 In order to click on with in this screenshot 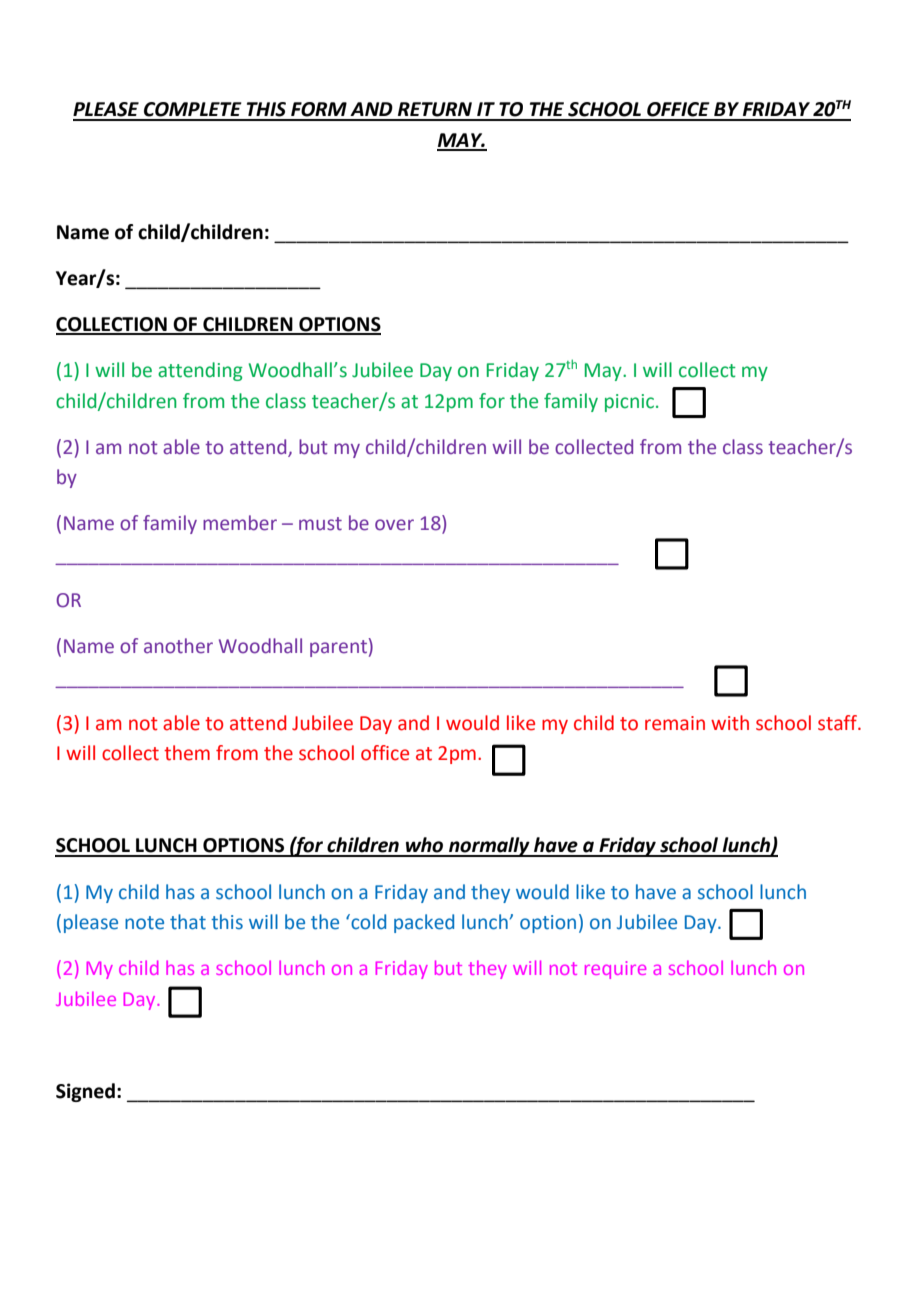, I will do `click(730, 723)`.
